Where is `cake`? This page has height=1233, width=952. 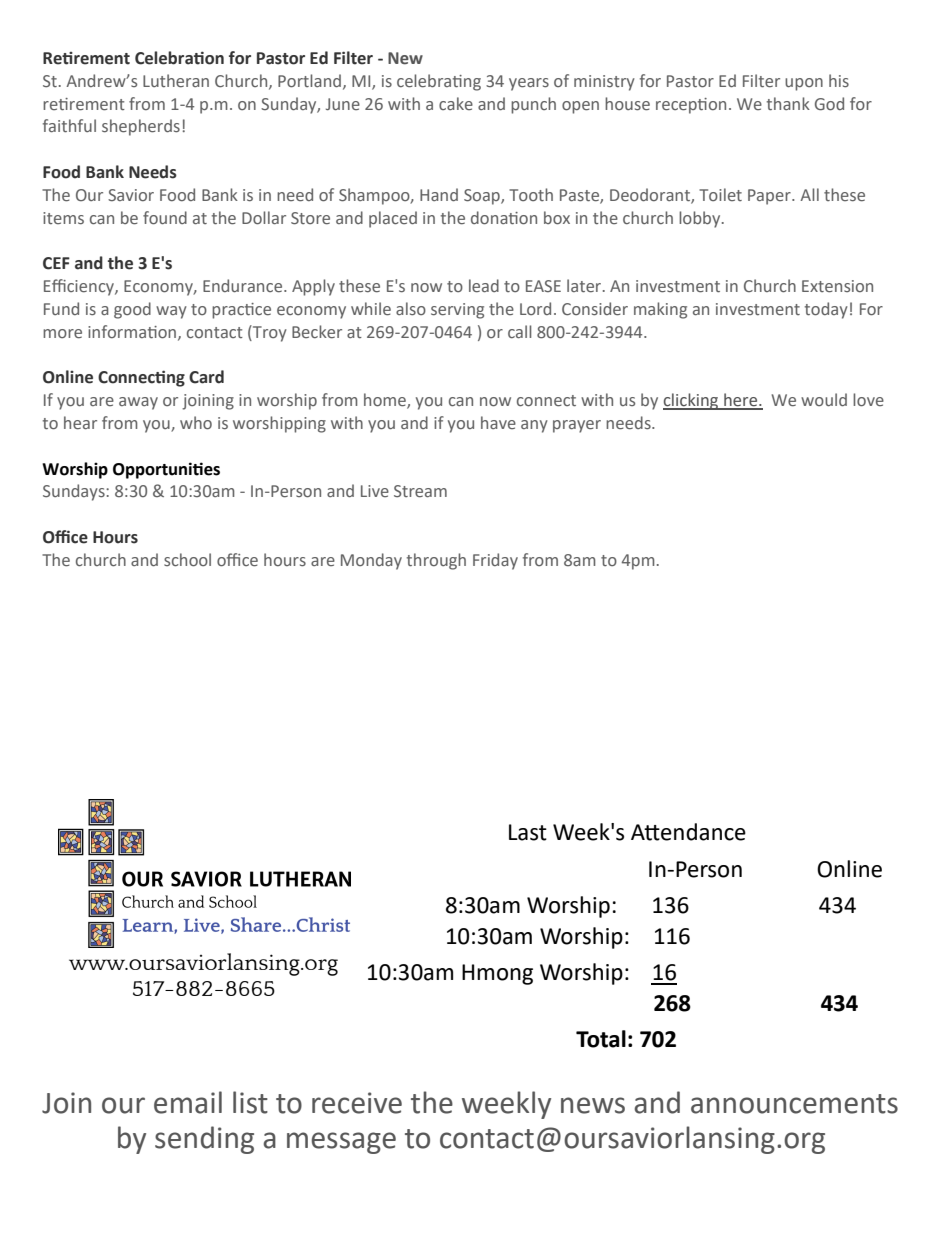
cake is located at coordinates (456, 103).
